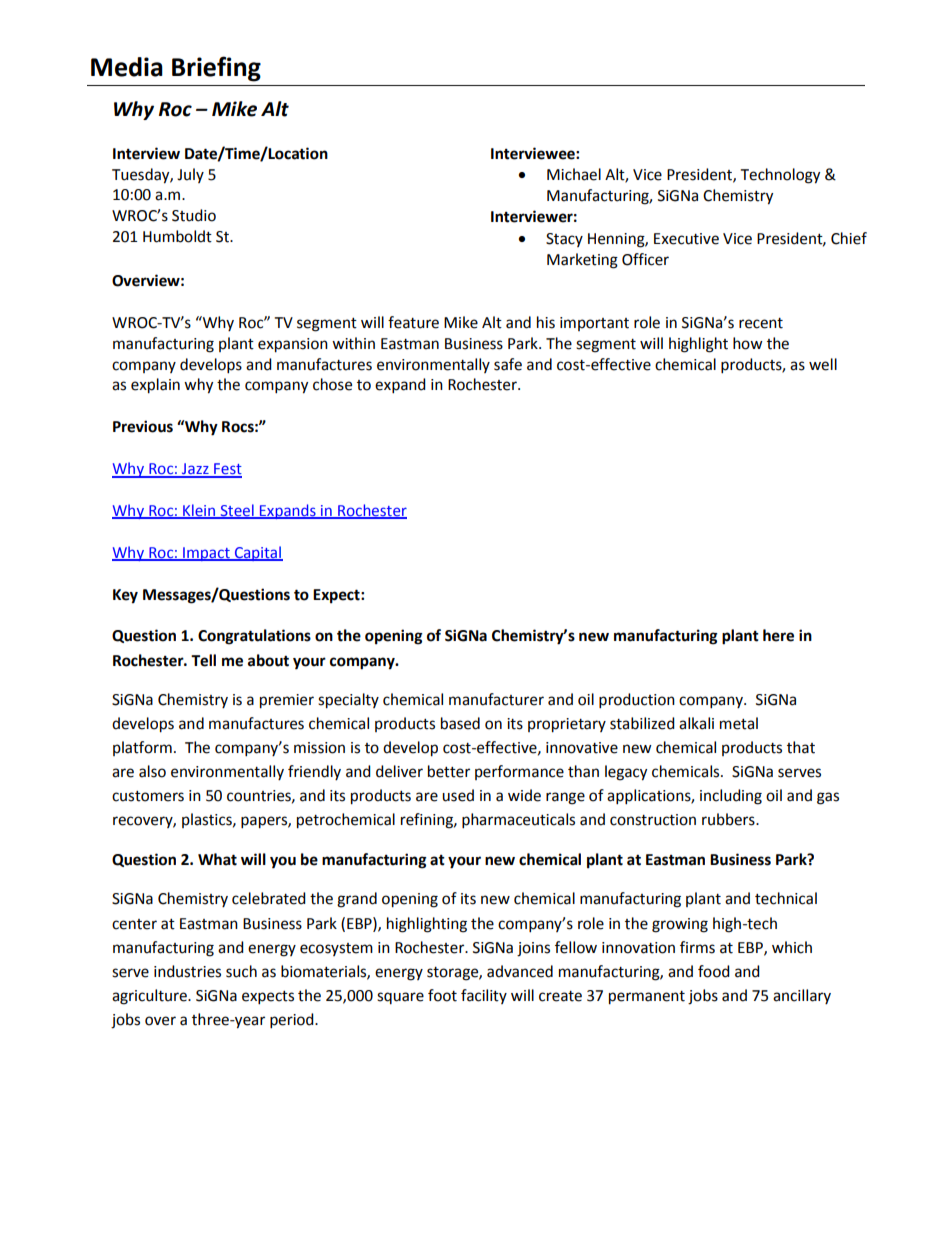 The image size is (952, 1233). What do you see at coordinates (729, 819) in the screenshot?
I see `rubbers` at bounding box center [729, 819].
